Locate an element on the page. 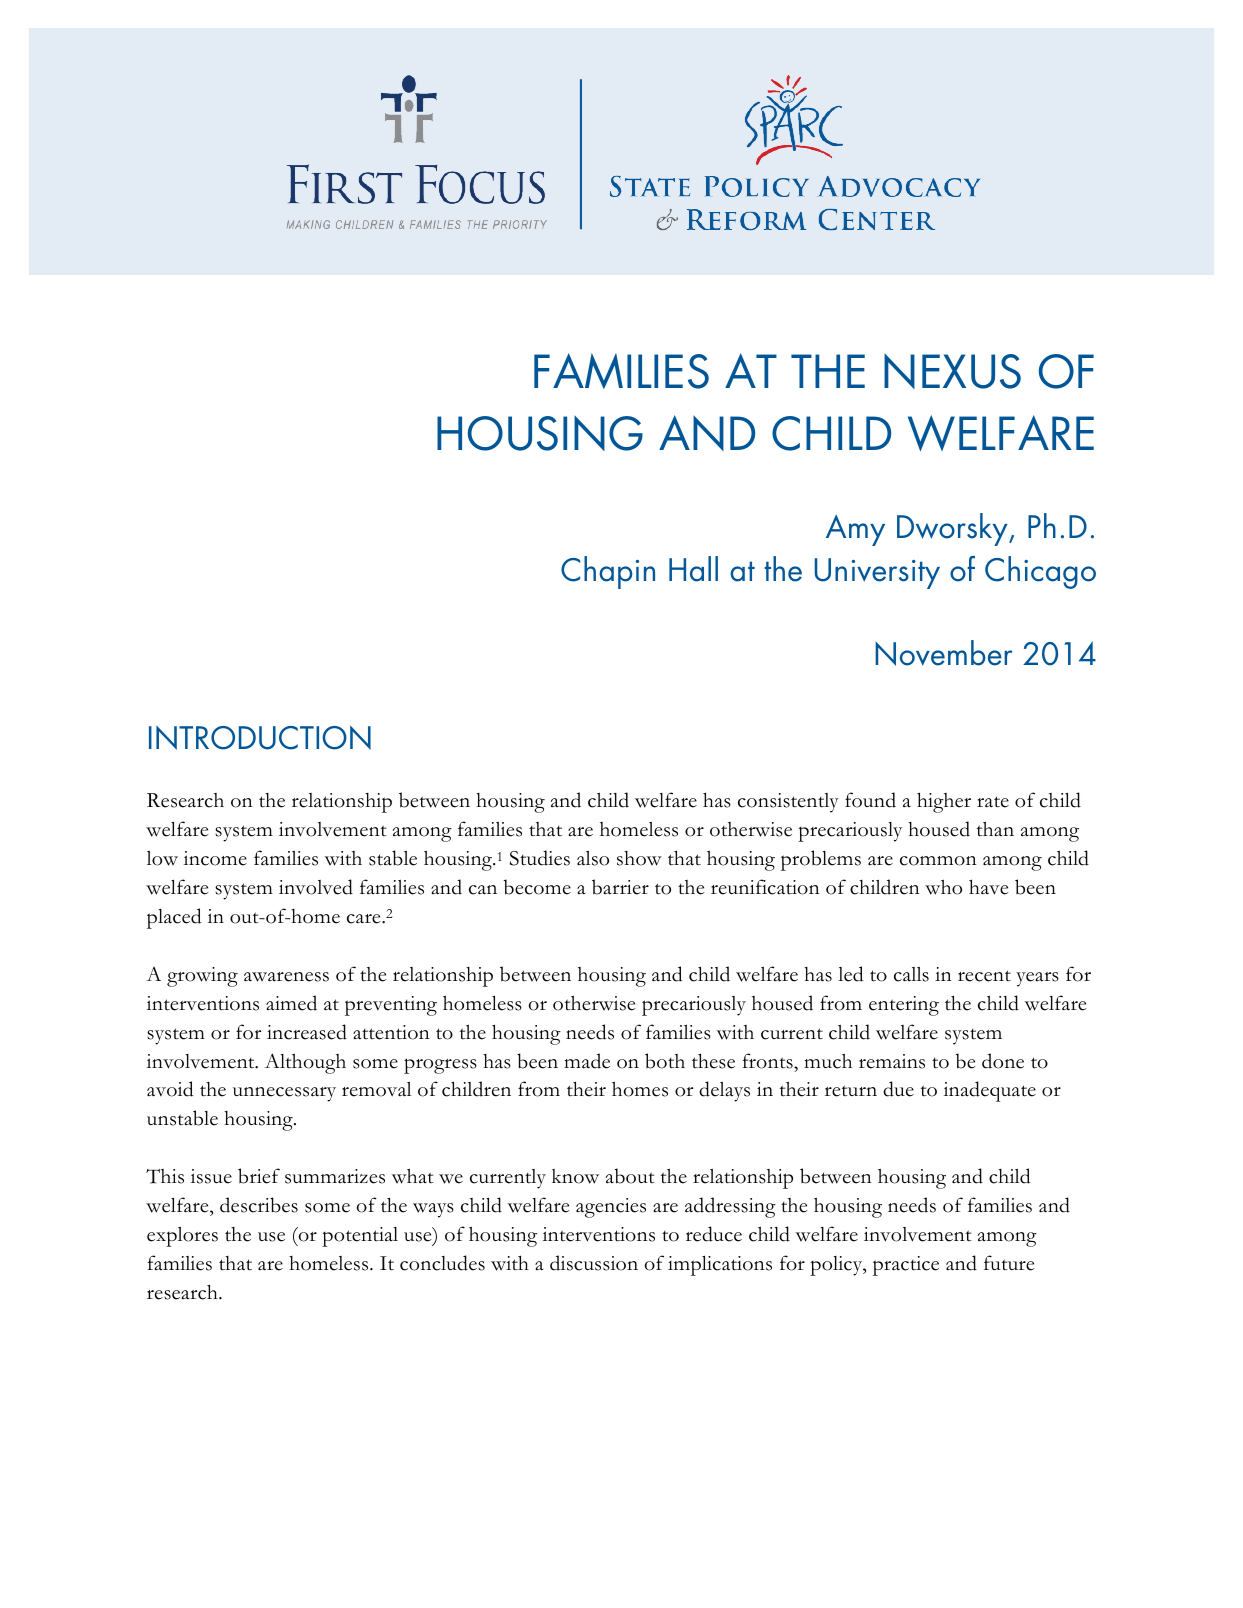 Image resolution: width=1243 pixels, height=1608 pixels. discussion is located at coordinates (594, 1263).
